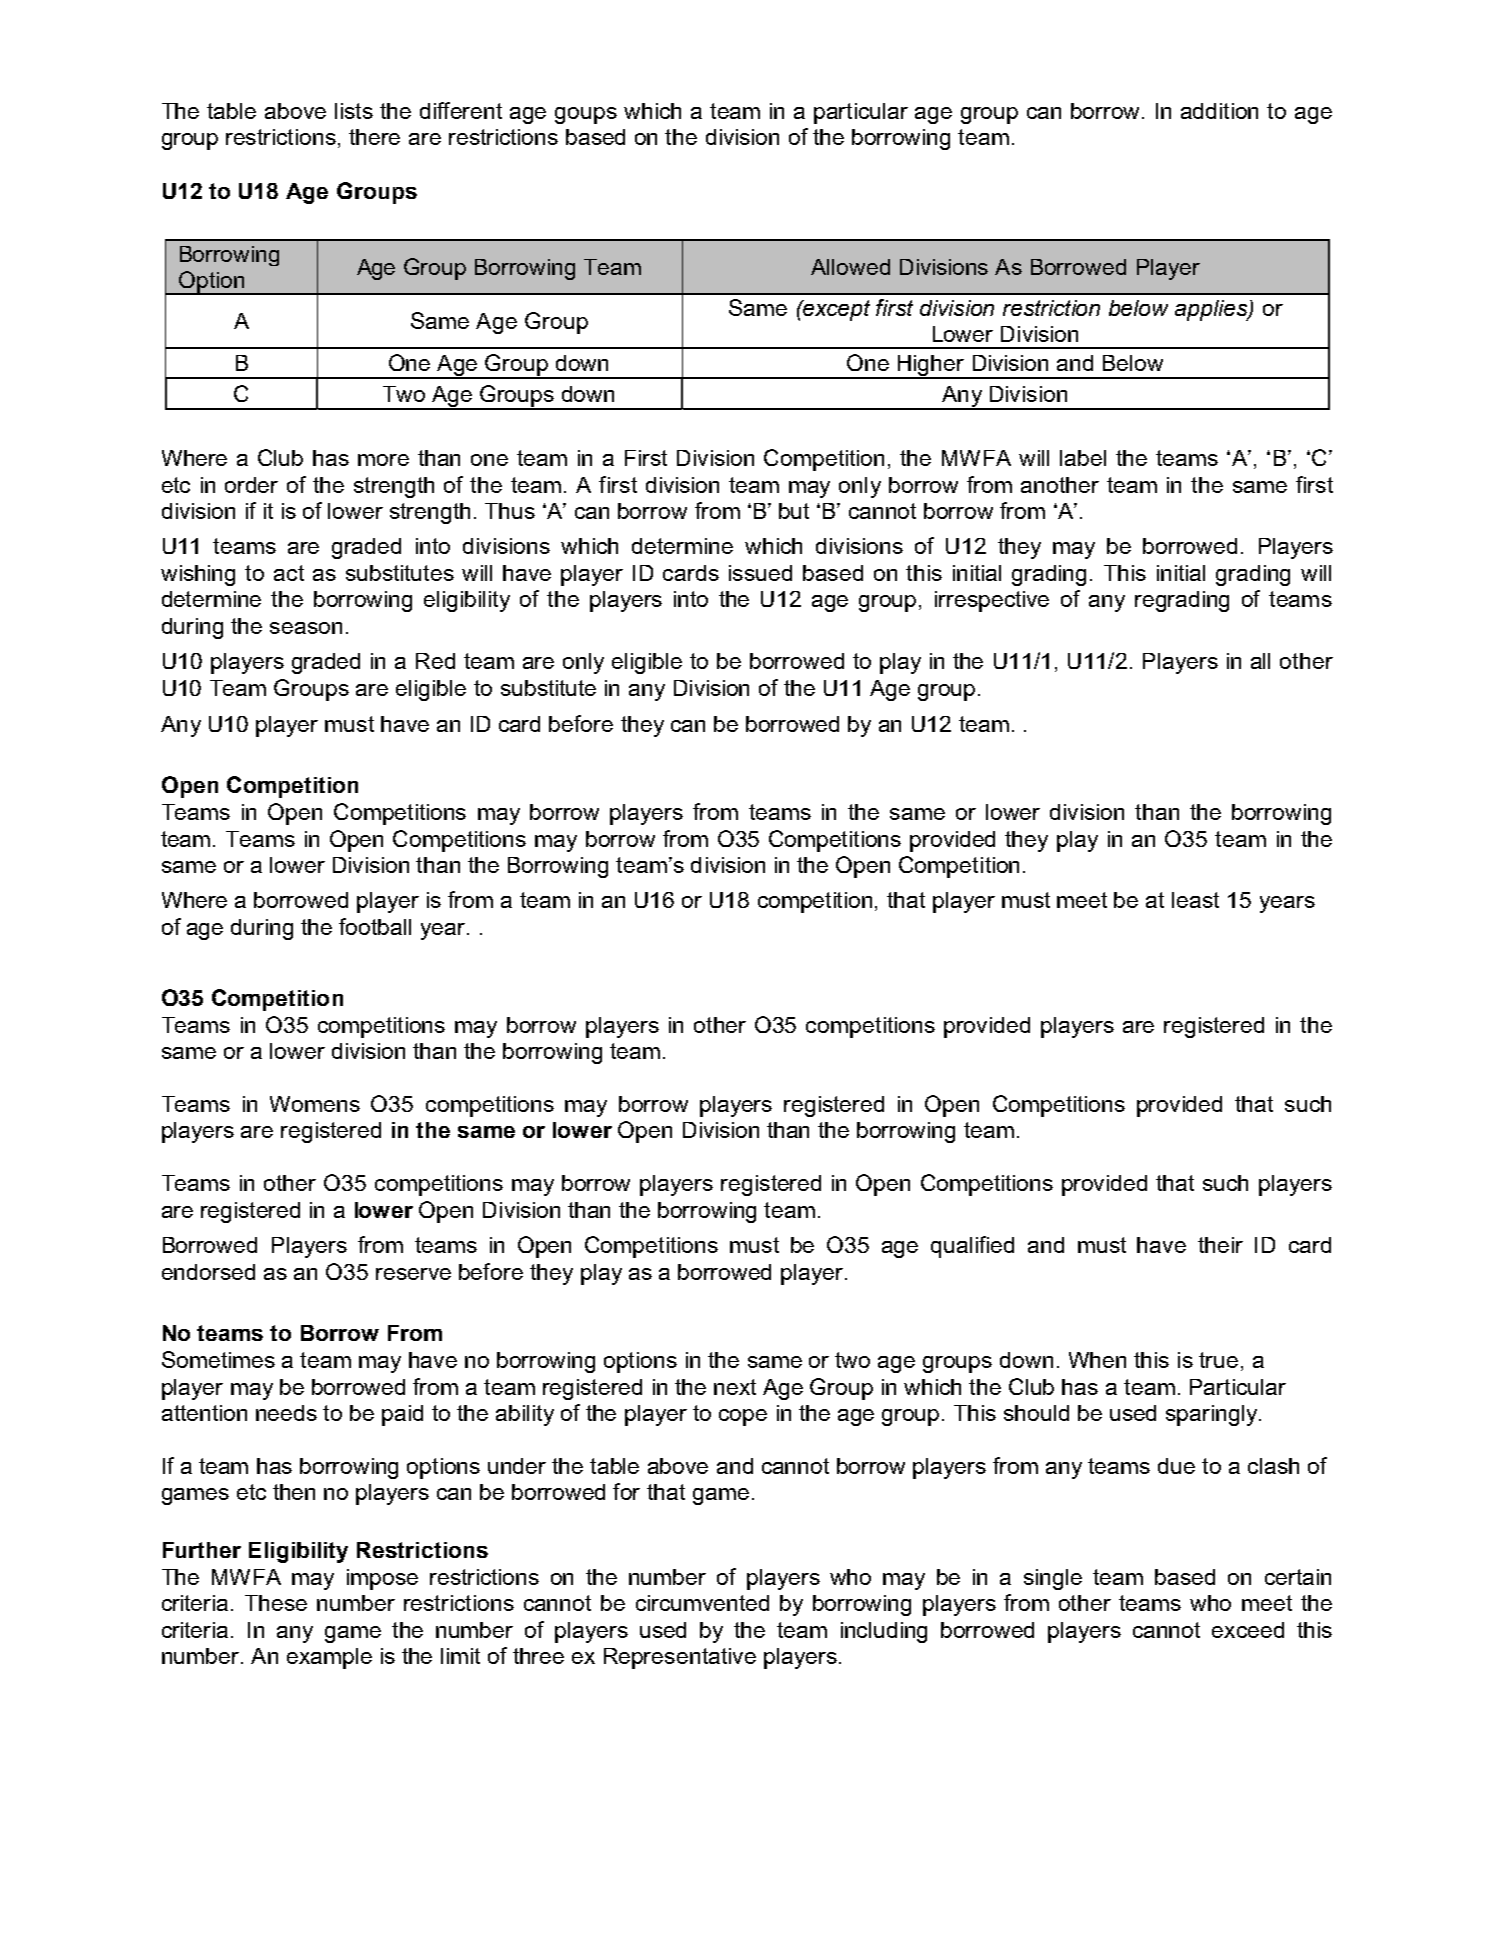 Image resolution: width=1496 pixels, height=1936 pixels. Describe the element at coordinates (972, 1247) in the document. I see `qualified` at that location.
